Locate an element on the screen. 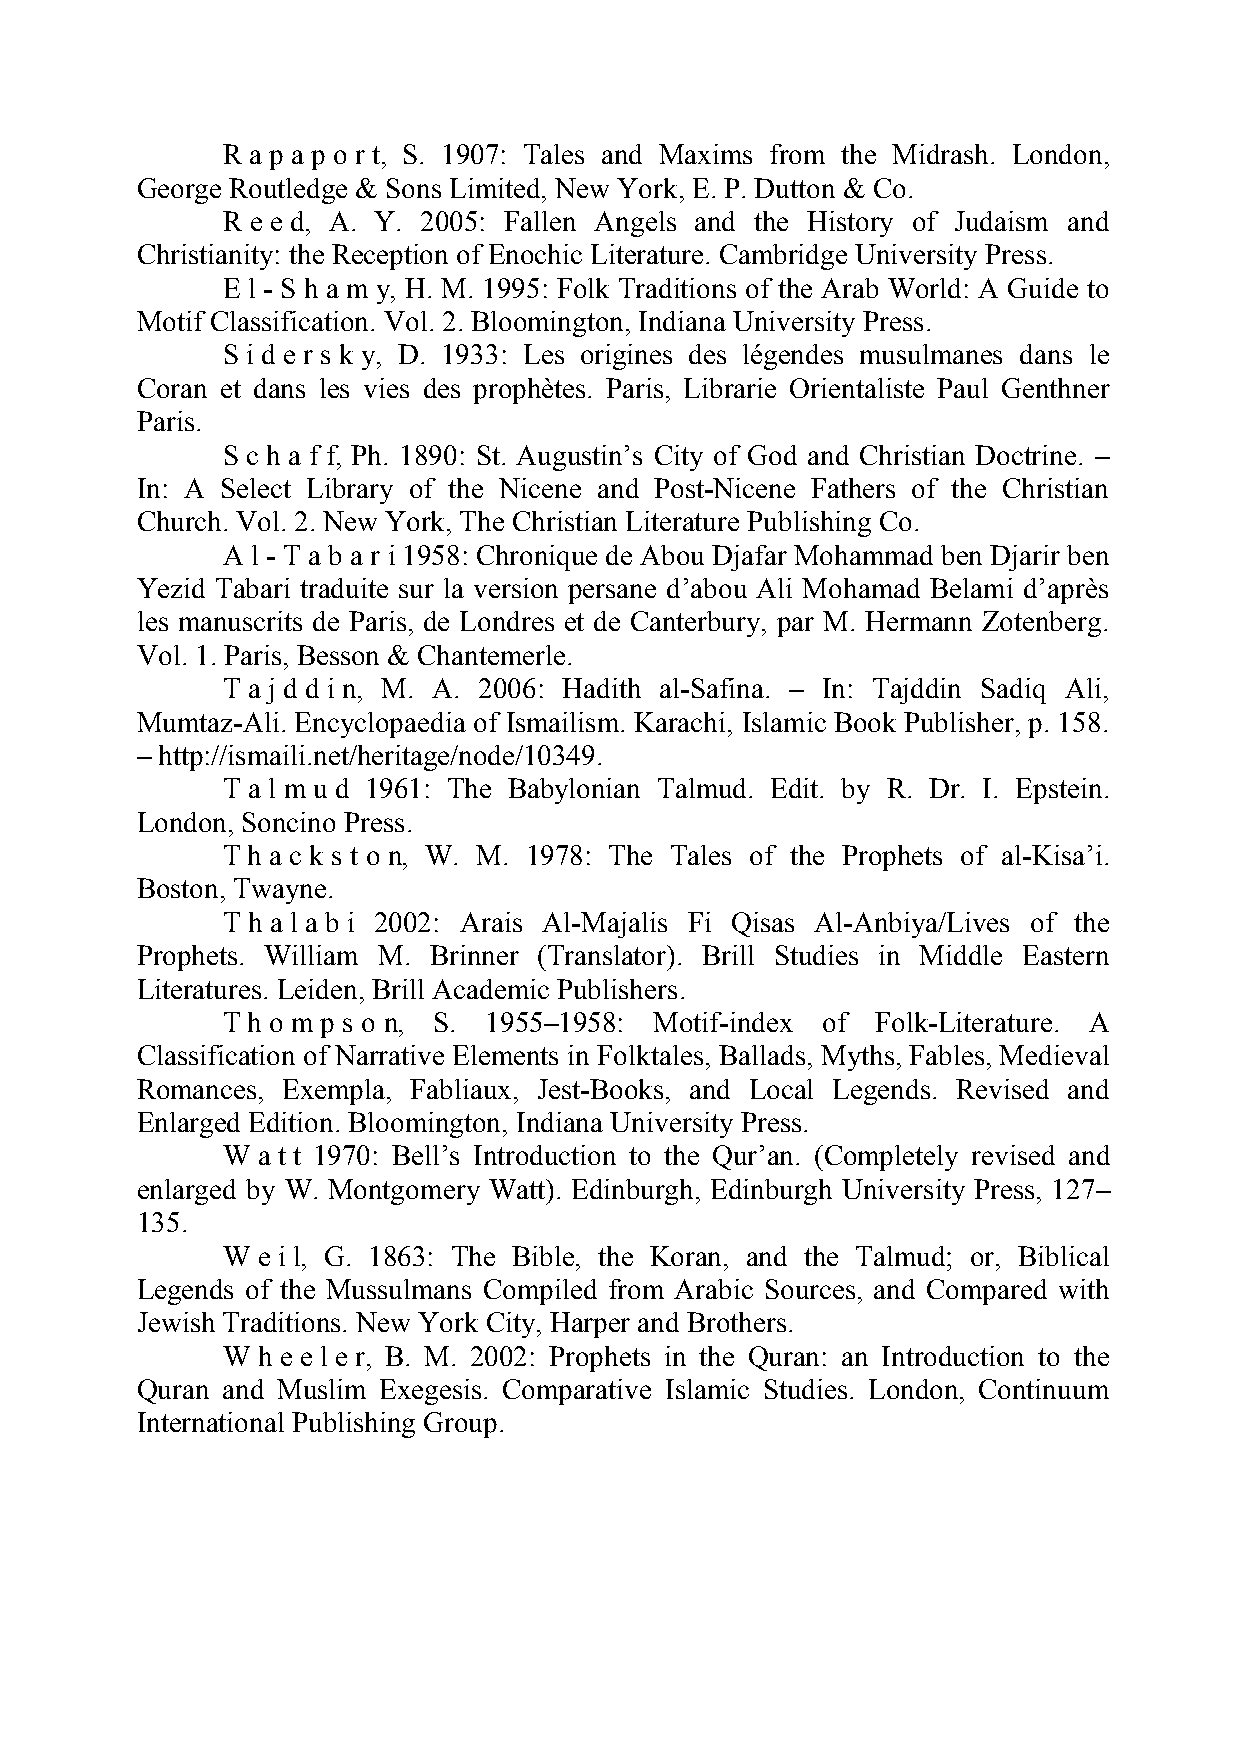 This screenshot has height=1763, width=1248. Routledge is located at coordinates (288, 191).
